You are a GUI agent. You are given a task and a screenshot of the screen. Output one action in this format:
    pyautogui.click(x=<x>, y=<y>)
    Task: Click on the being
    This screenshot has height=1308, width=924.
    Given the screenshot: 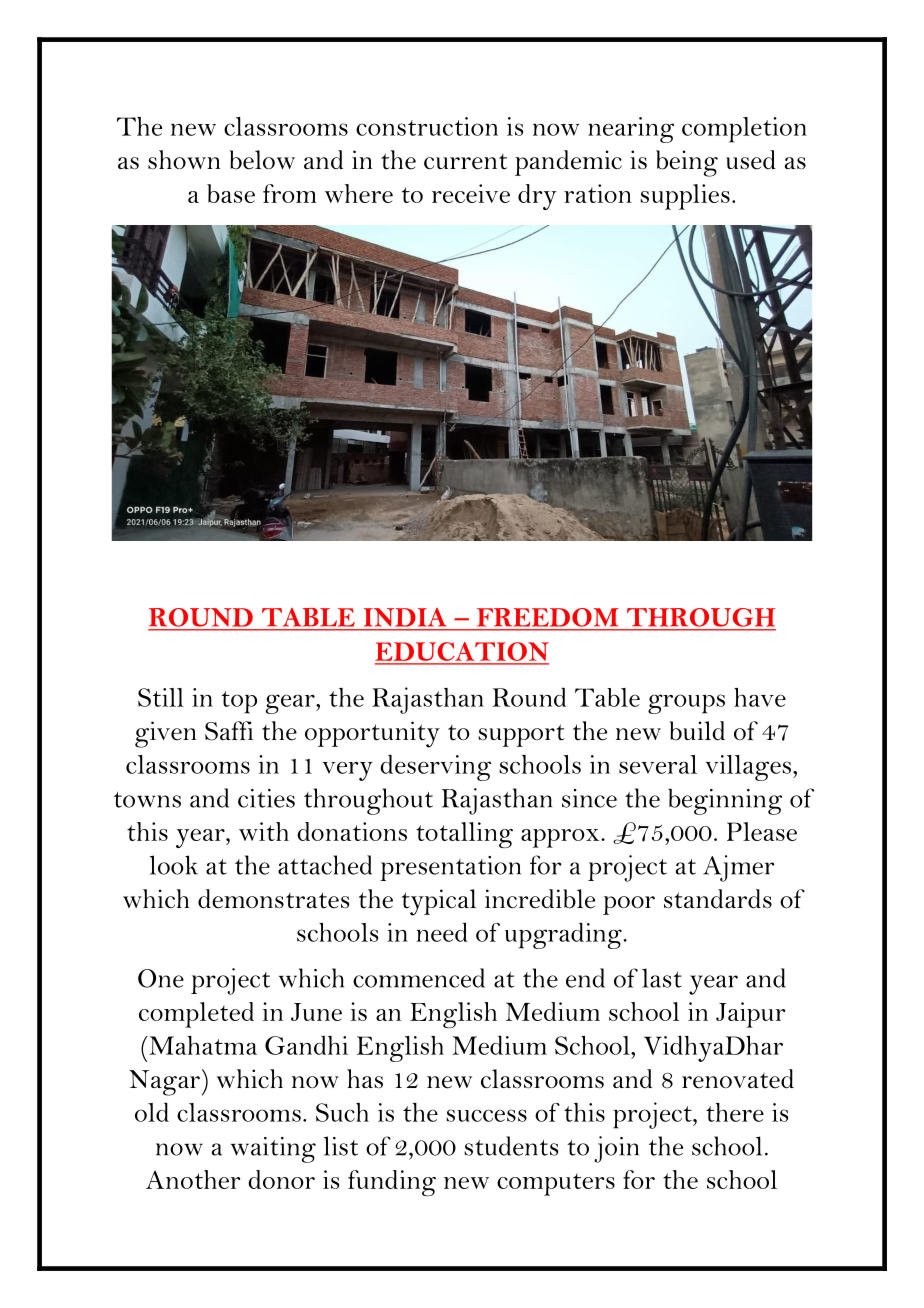 What is the action you would take?
    pyautogui.click(x=687, y=163)
